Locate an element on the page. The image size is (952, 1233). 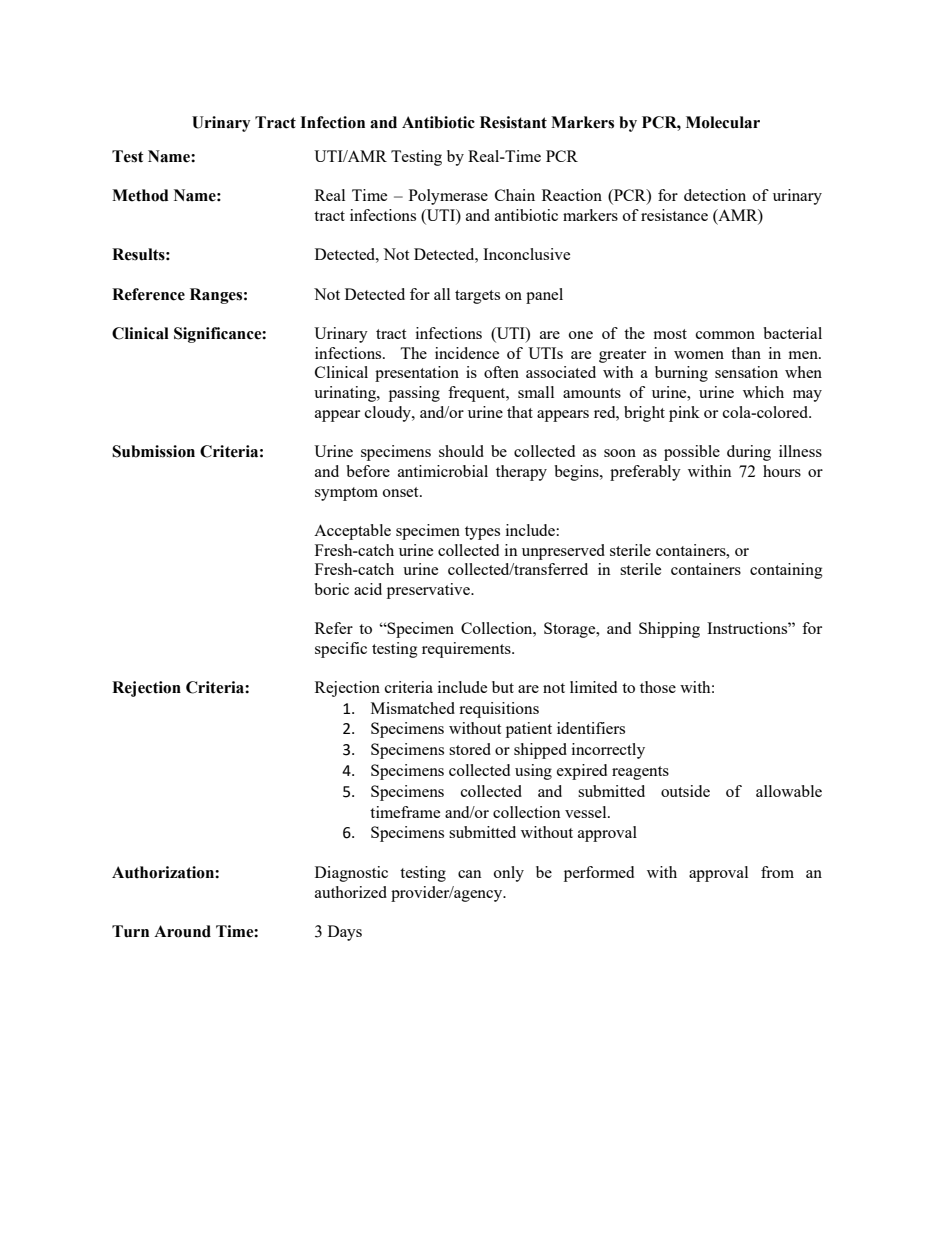
Around is located at coordinates (182, 931).
